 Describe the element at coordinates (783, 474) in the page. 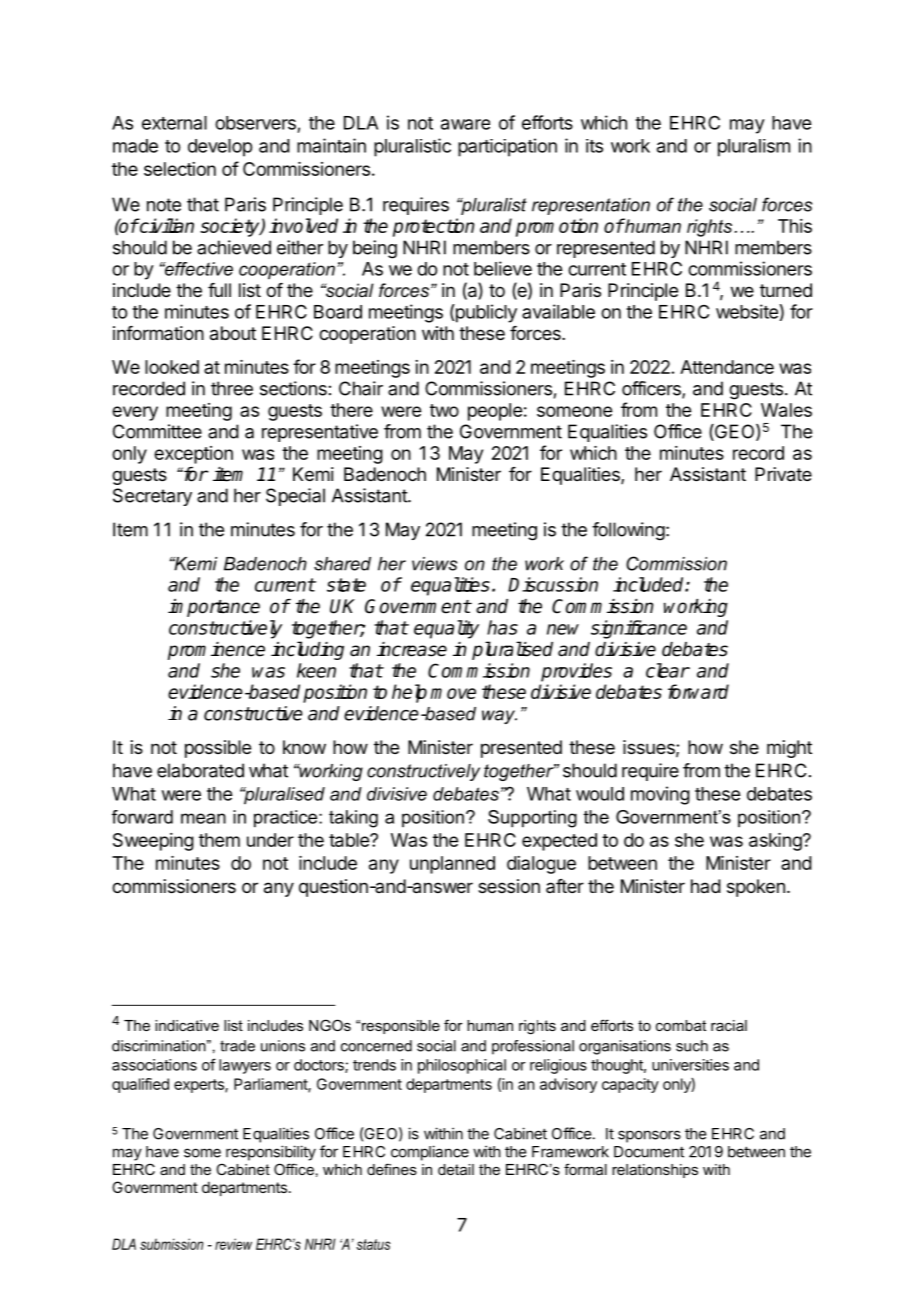

I see `Private` at that location.
